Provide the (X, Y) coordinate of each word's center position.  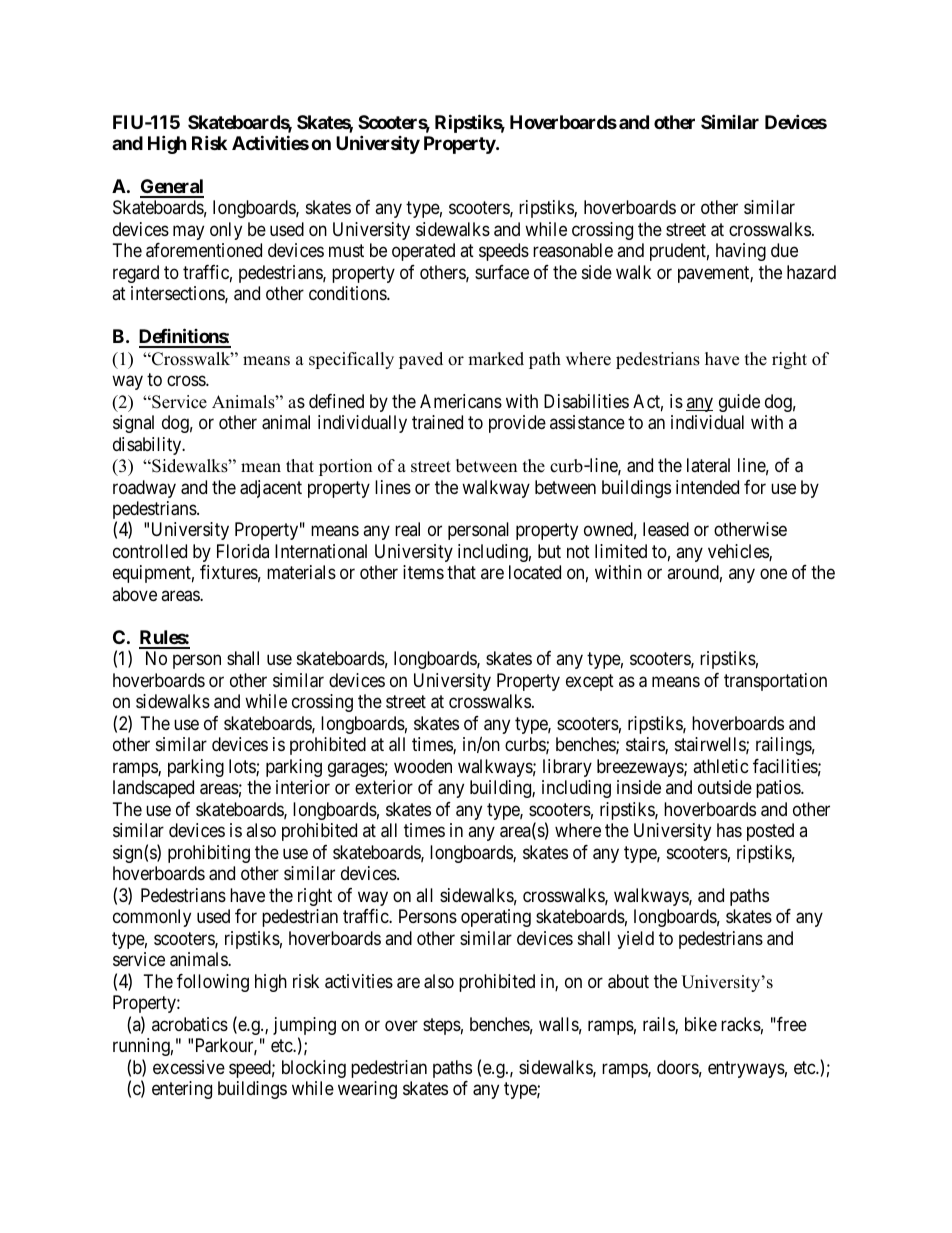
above (134, 594)
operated (423, 252)
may (188, 232)
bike (701, 1024)
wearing (367, 1090)
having (741, 252)
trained (437, 422)
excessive (189, 1067)
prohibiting (209, 854)
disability (148, 446)
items (423, 572)
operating (496, 918)
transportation (775, 682)
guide (739, 403)
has (729, 830)
